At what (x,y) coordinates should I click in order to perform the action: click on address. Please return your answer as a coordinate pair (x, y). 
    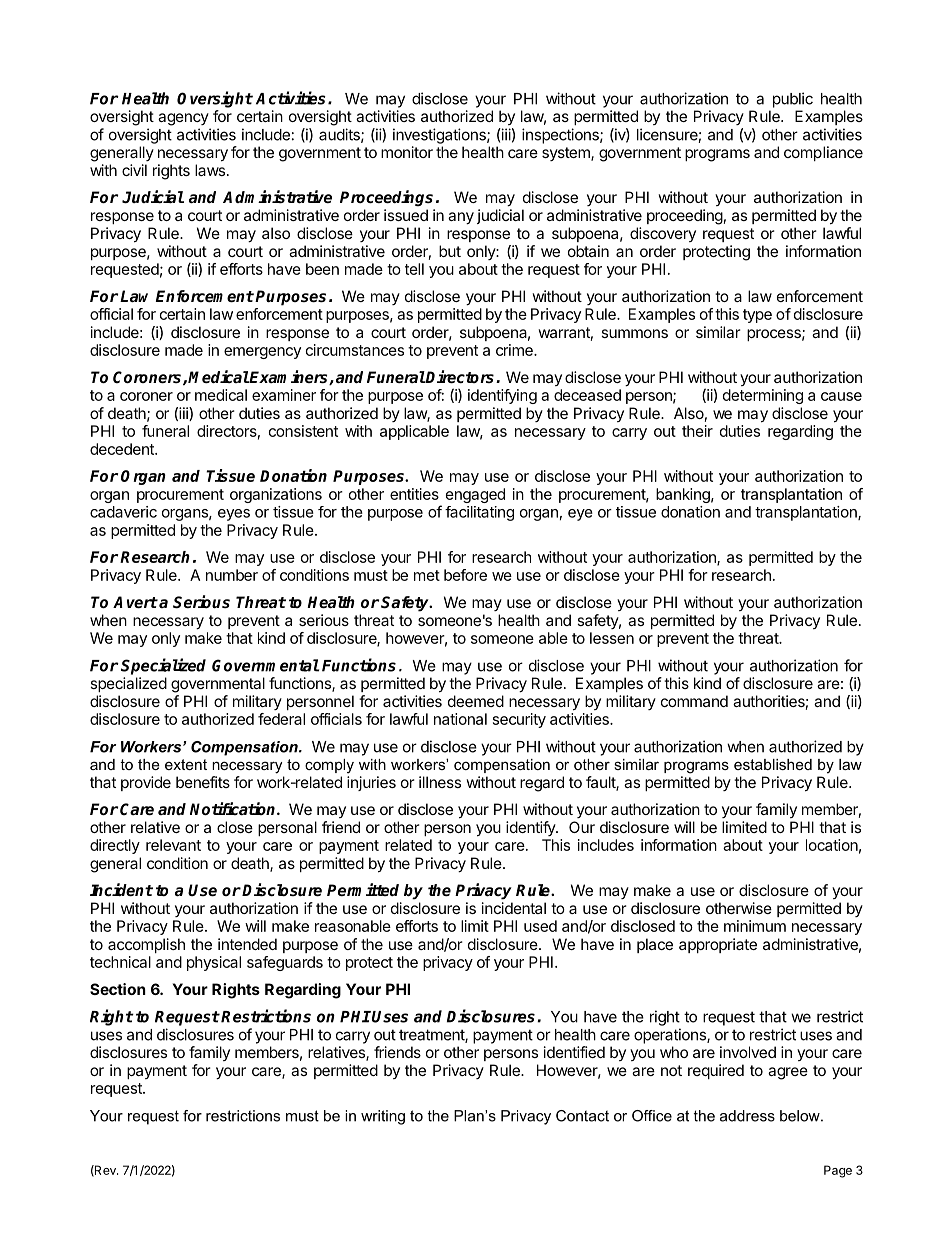
    Looking at the image, I should click on (747, 1116).
